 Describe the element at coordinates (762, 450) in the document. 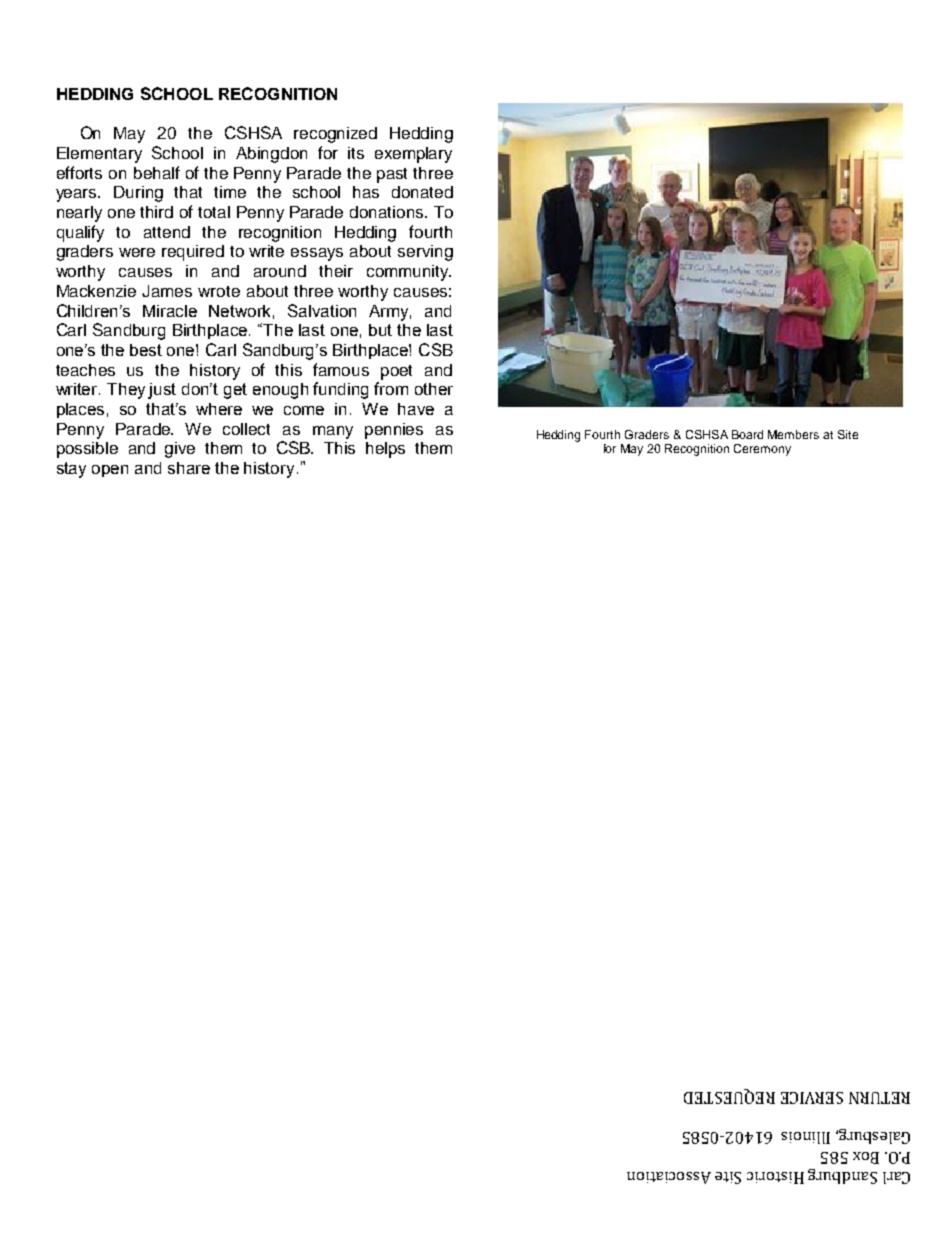

I see `Ceremony` at that location.
